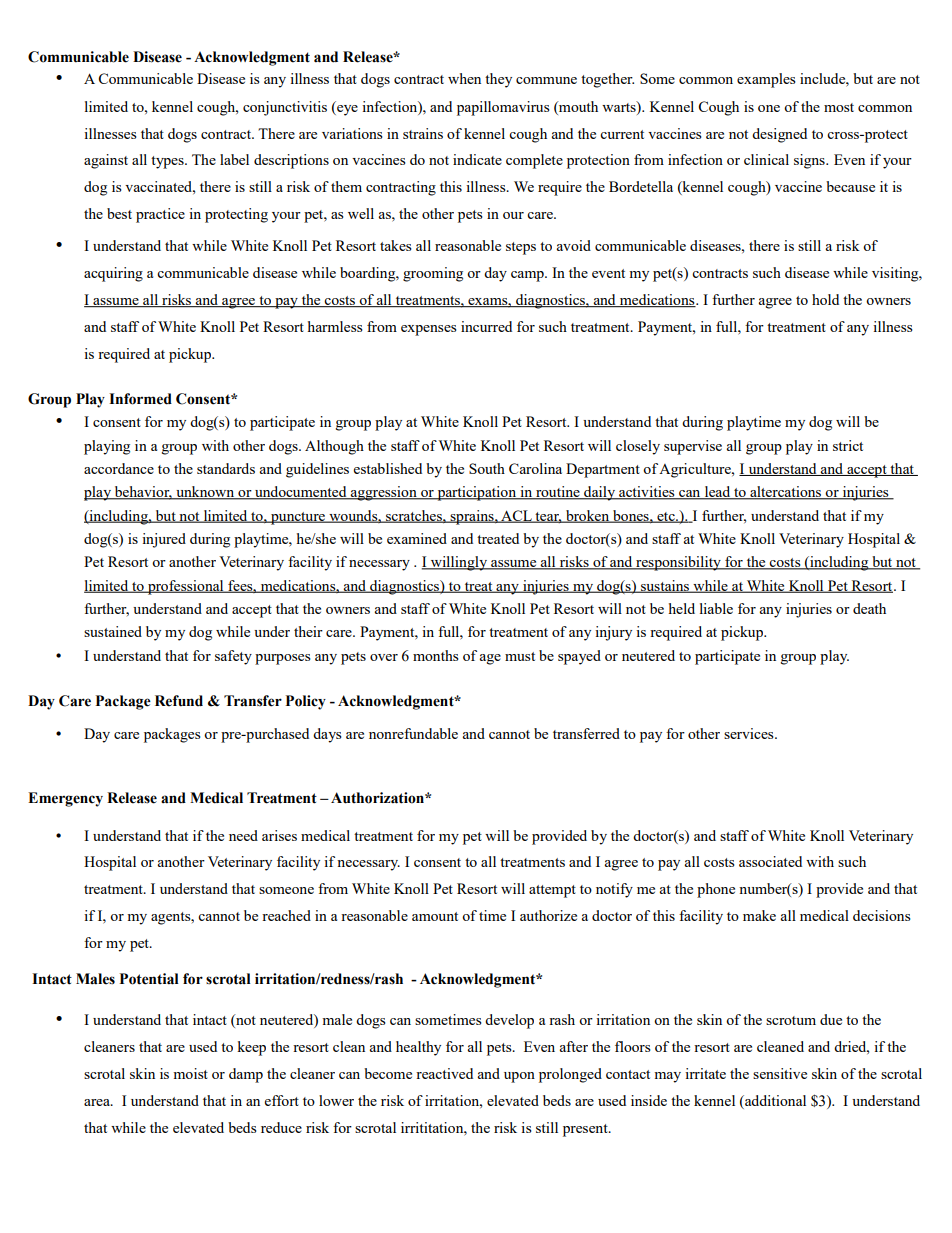  What do you see at coordinates (503, 108) in the screenshot?
I see `papillomavirus` at bounding box center [503, 108].
